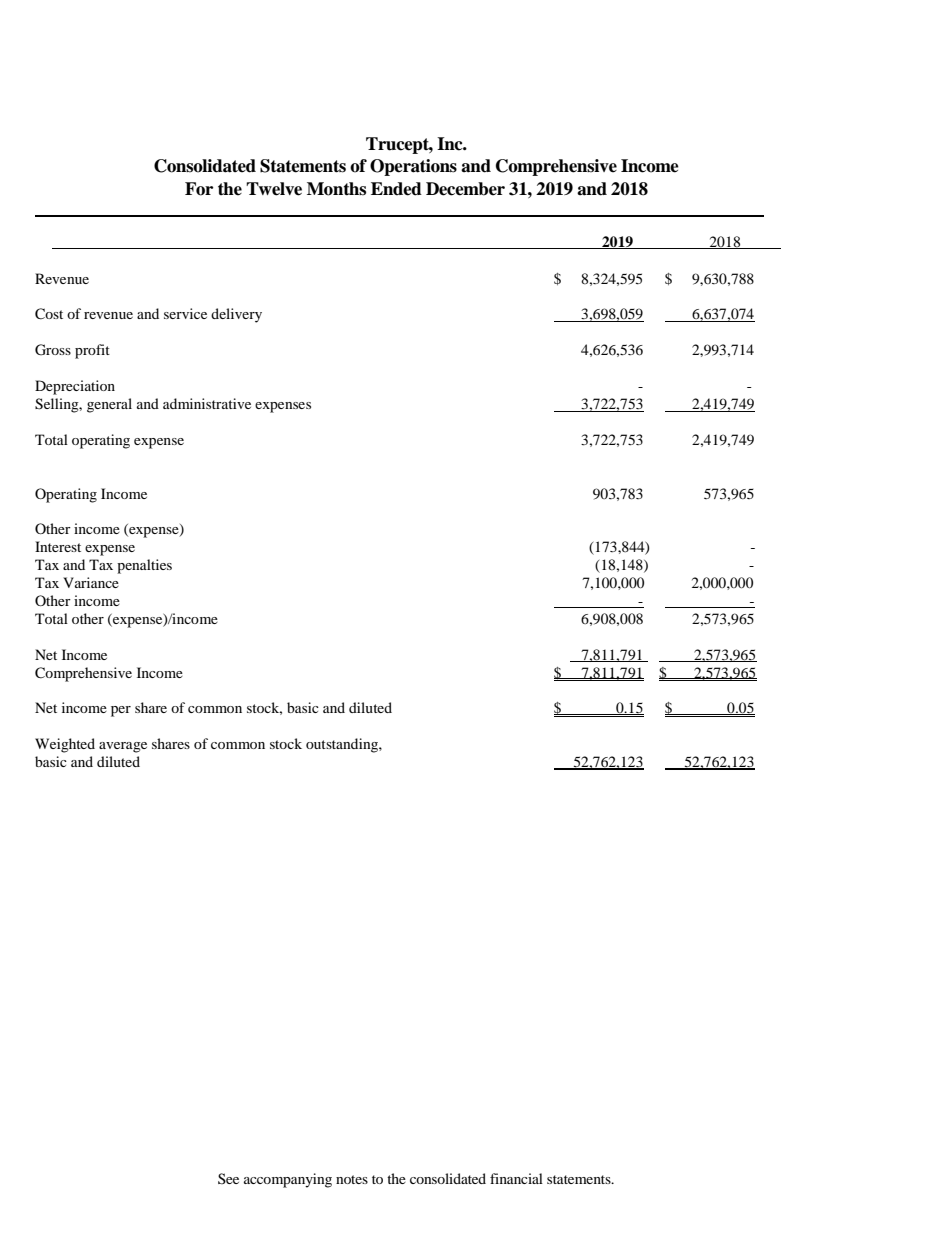 The height and width of the page is (1233, 952). Describe the element at coordinates (352, 1179) in the page. I see `notes` at that location.
